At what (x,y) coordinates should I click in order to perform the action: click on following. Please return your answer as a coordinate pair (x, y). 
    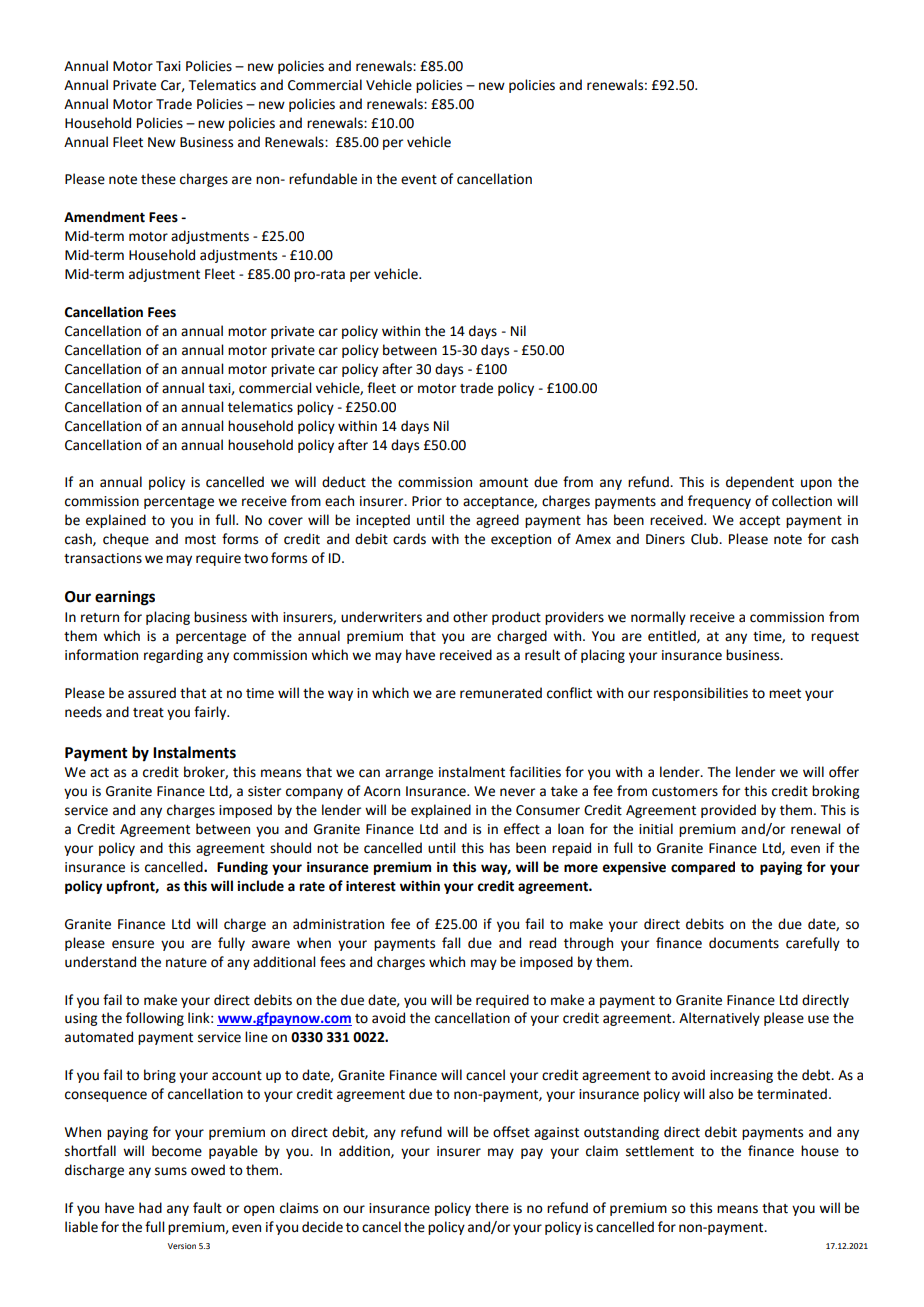
    Looking at the image, I should click on (155, 1019).
